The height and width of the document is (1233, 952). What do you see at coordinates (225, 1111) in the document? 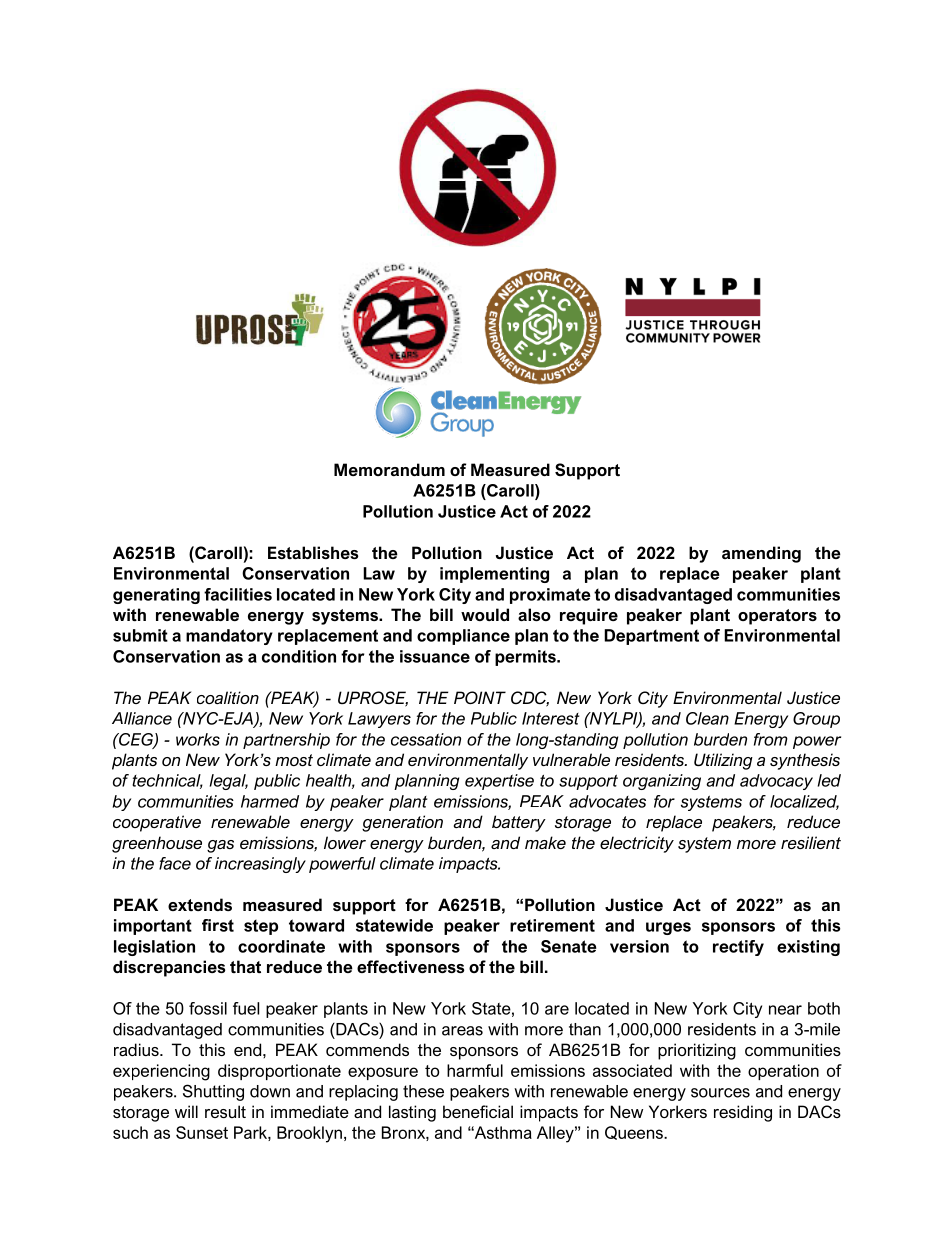
I see `result` at bounding box center [225, 1111].
